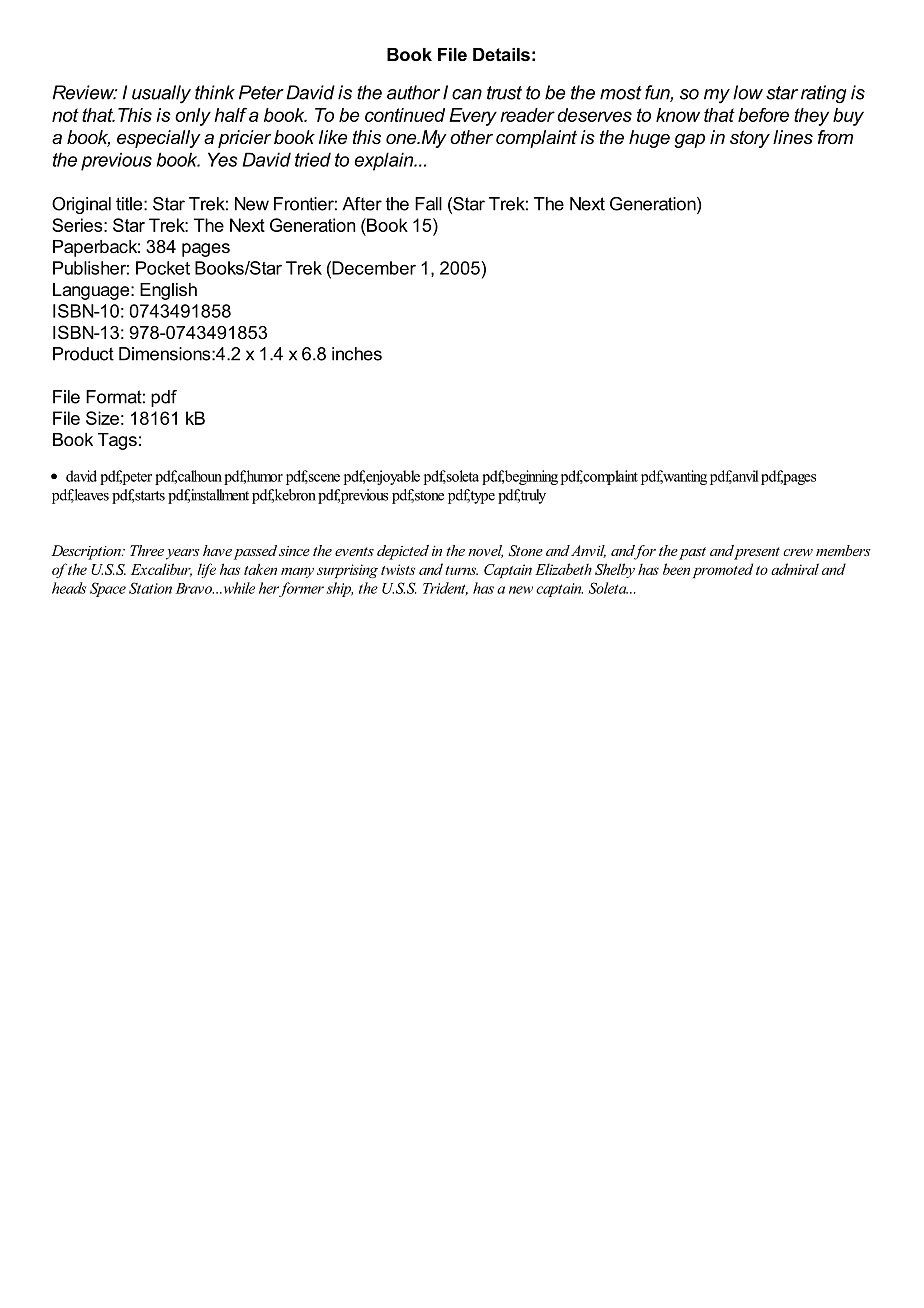 This image has height=1308, width=924. I want to click on story, so click(750, 139).
